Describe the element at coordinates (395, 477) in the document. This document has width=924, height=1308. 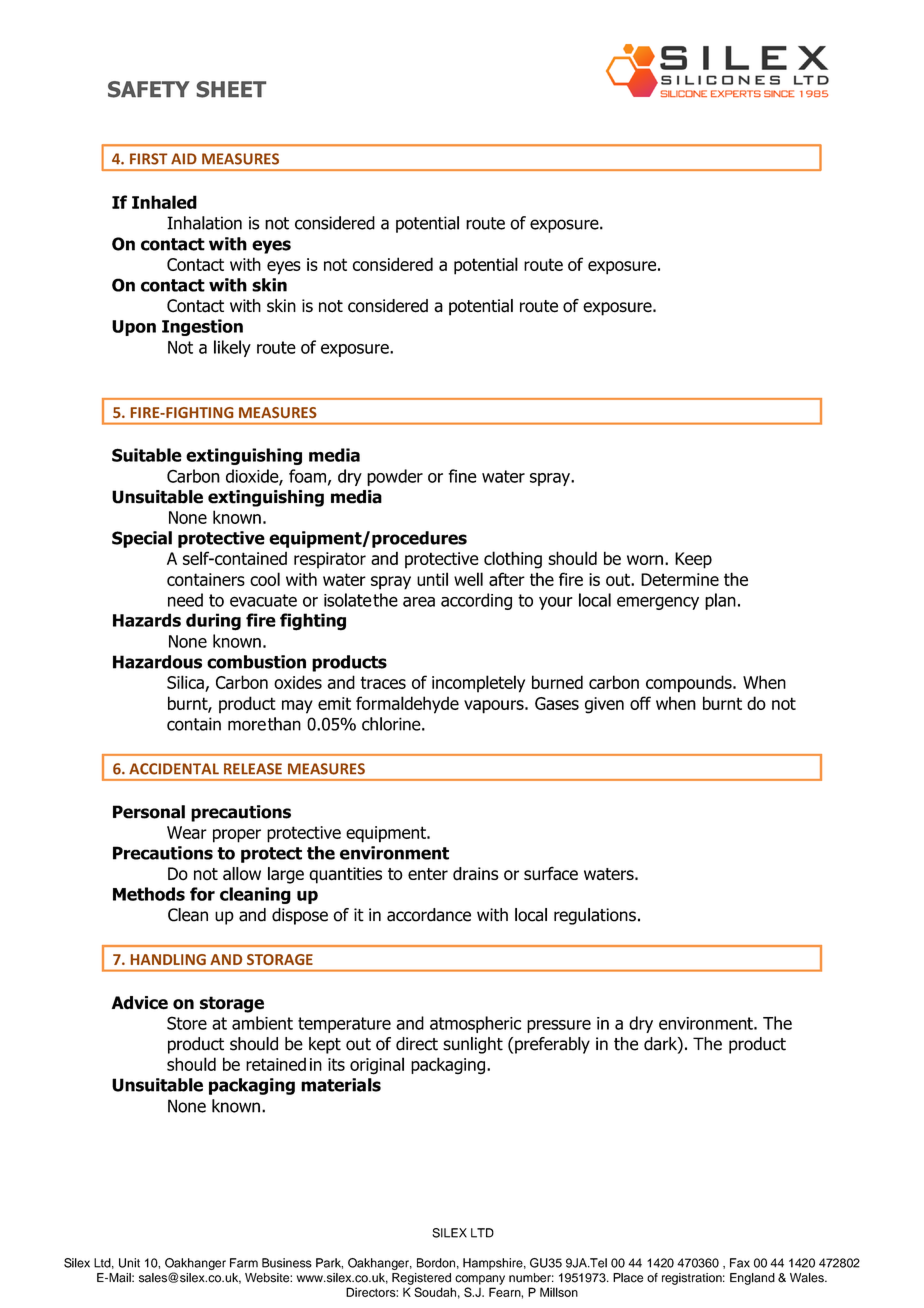
I see `powder` at that location.
